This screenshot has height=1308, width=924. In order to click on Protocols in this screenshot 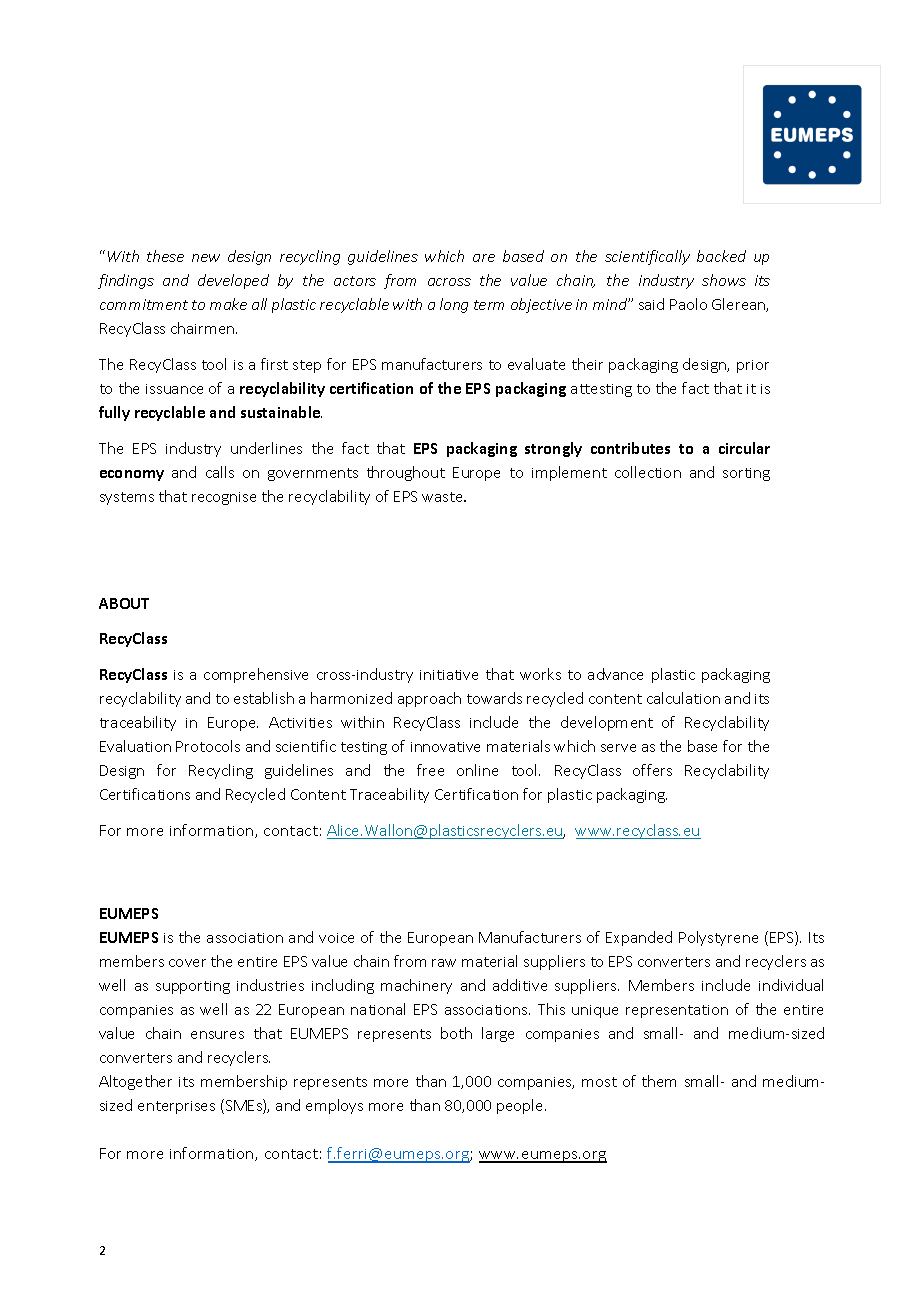, I will do `click(208, 746)`.
